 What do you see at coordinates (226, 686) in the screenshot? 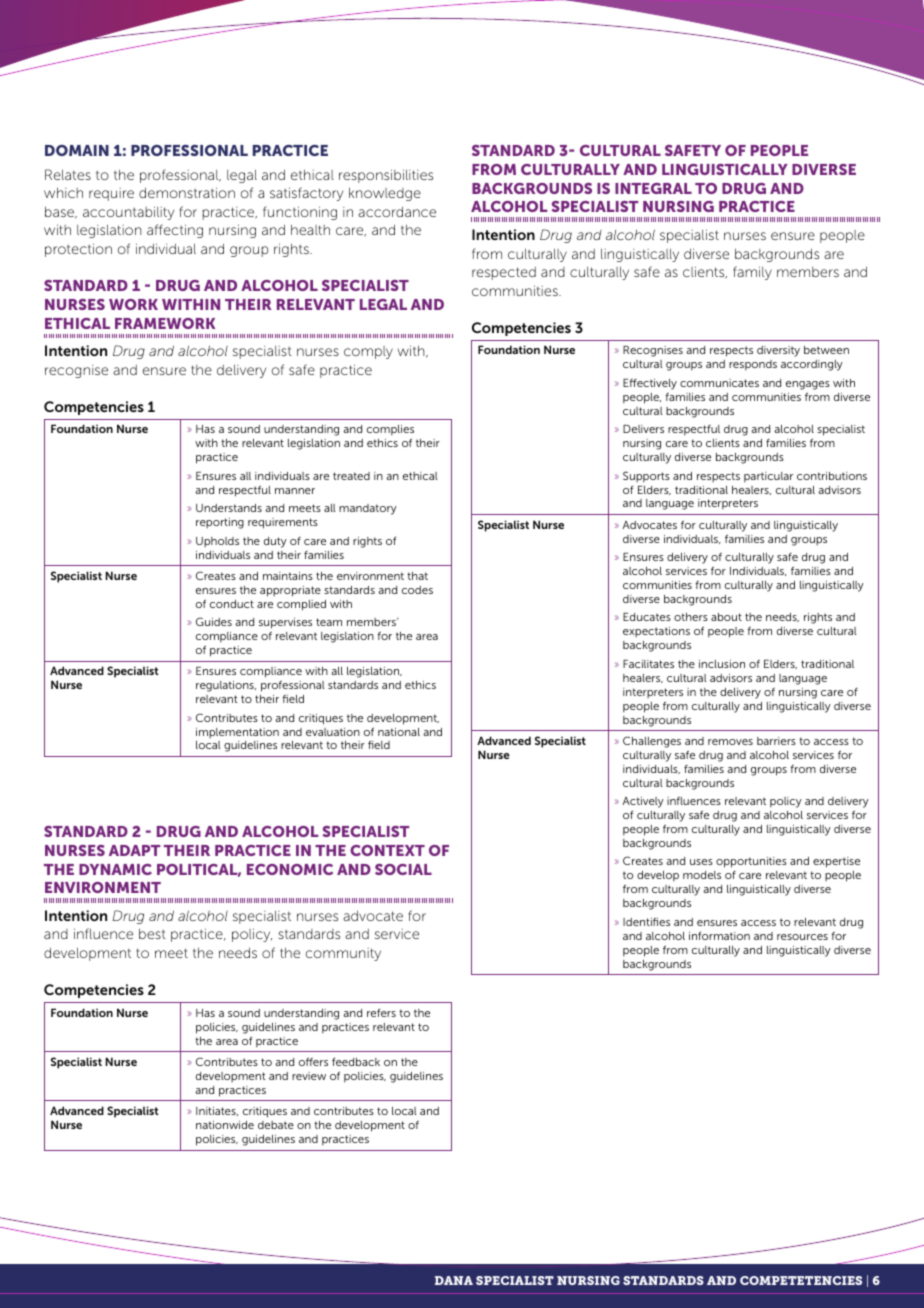
I see `regulations` at bounding box center [226, 686].
